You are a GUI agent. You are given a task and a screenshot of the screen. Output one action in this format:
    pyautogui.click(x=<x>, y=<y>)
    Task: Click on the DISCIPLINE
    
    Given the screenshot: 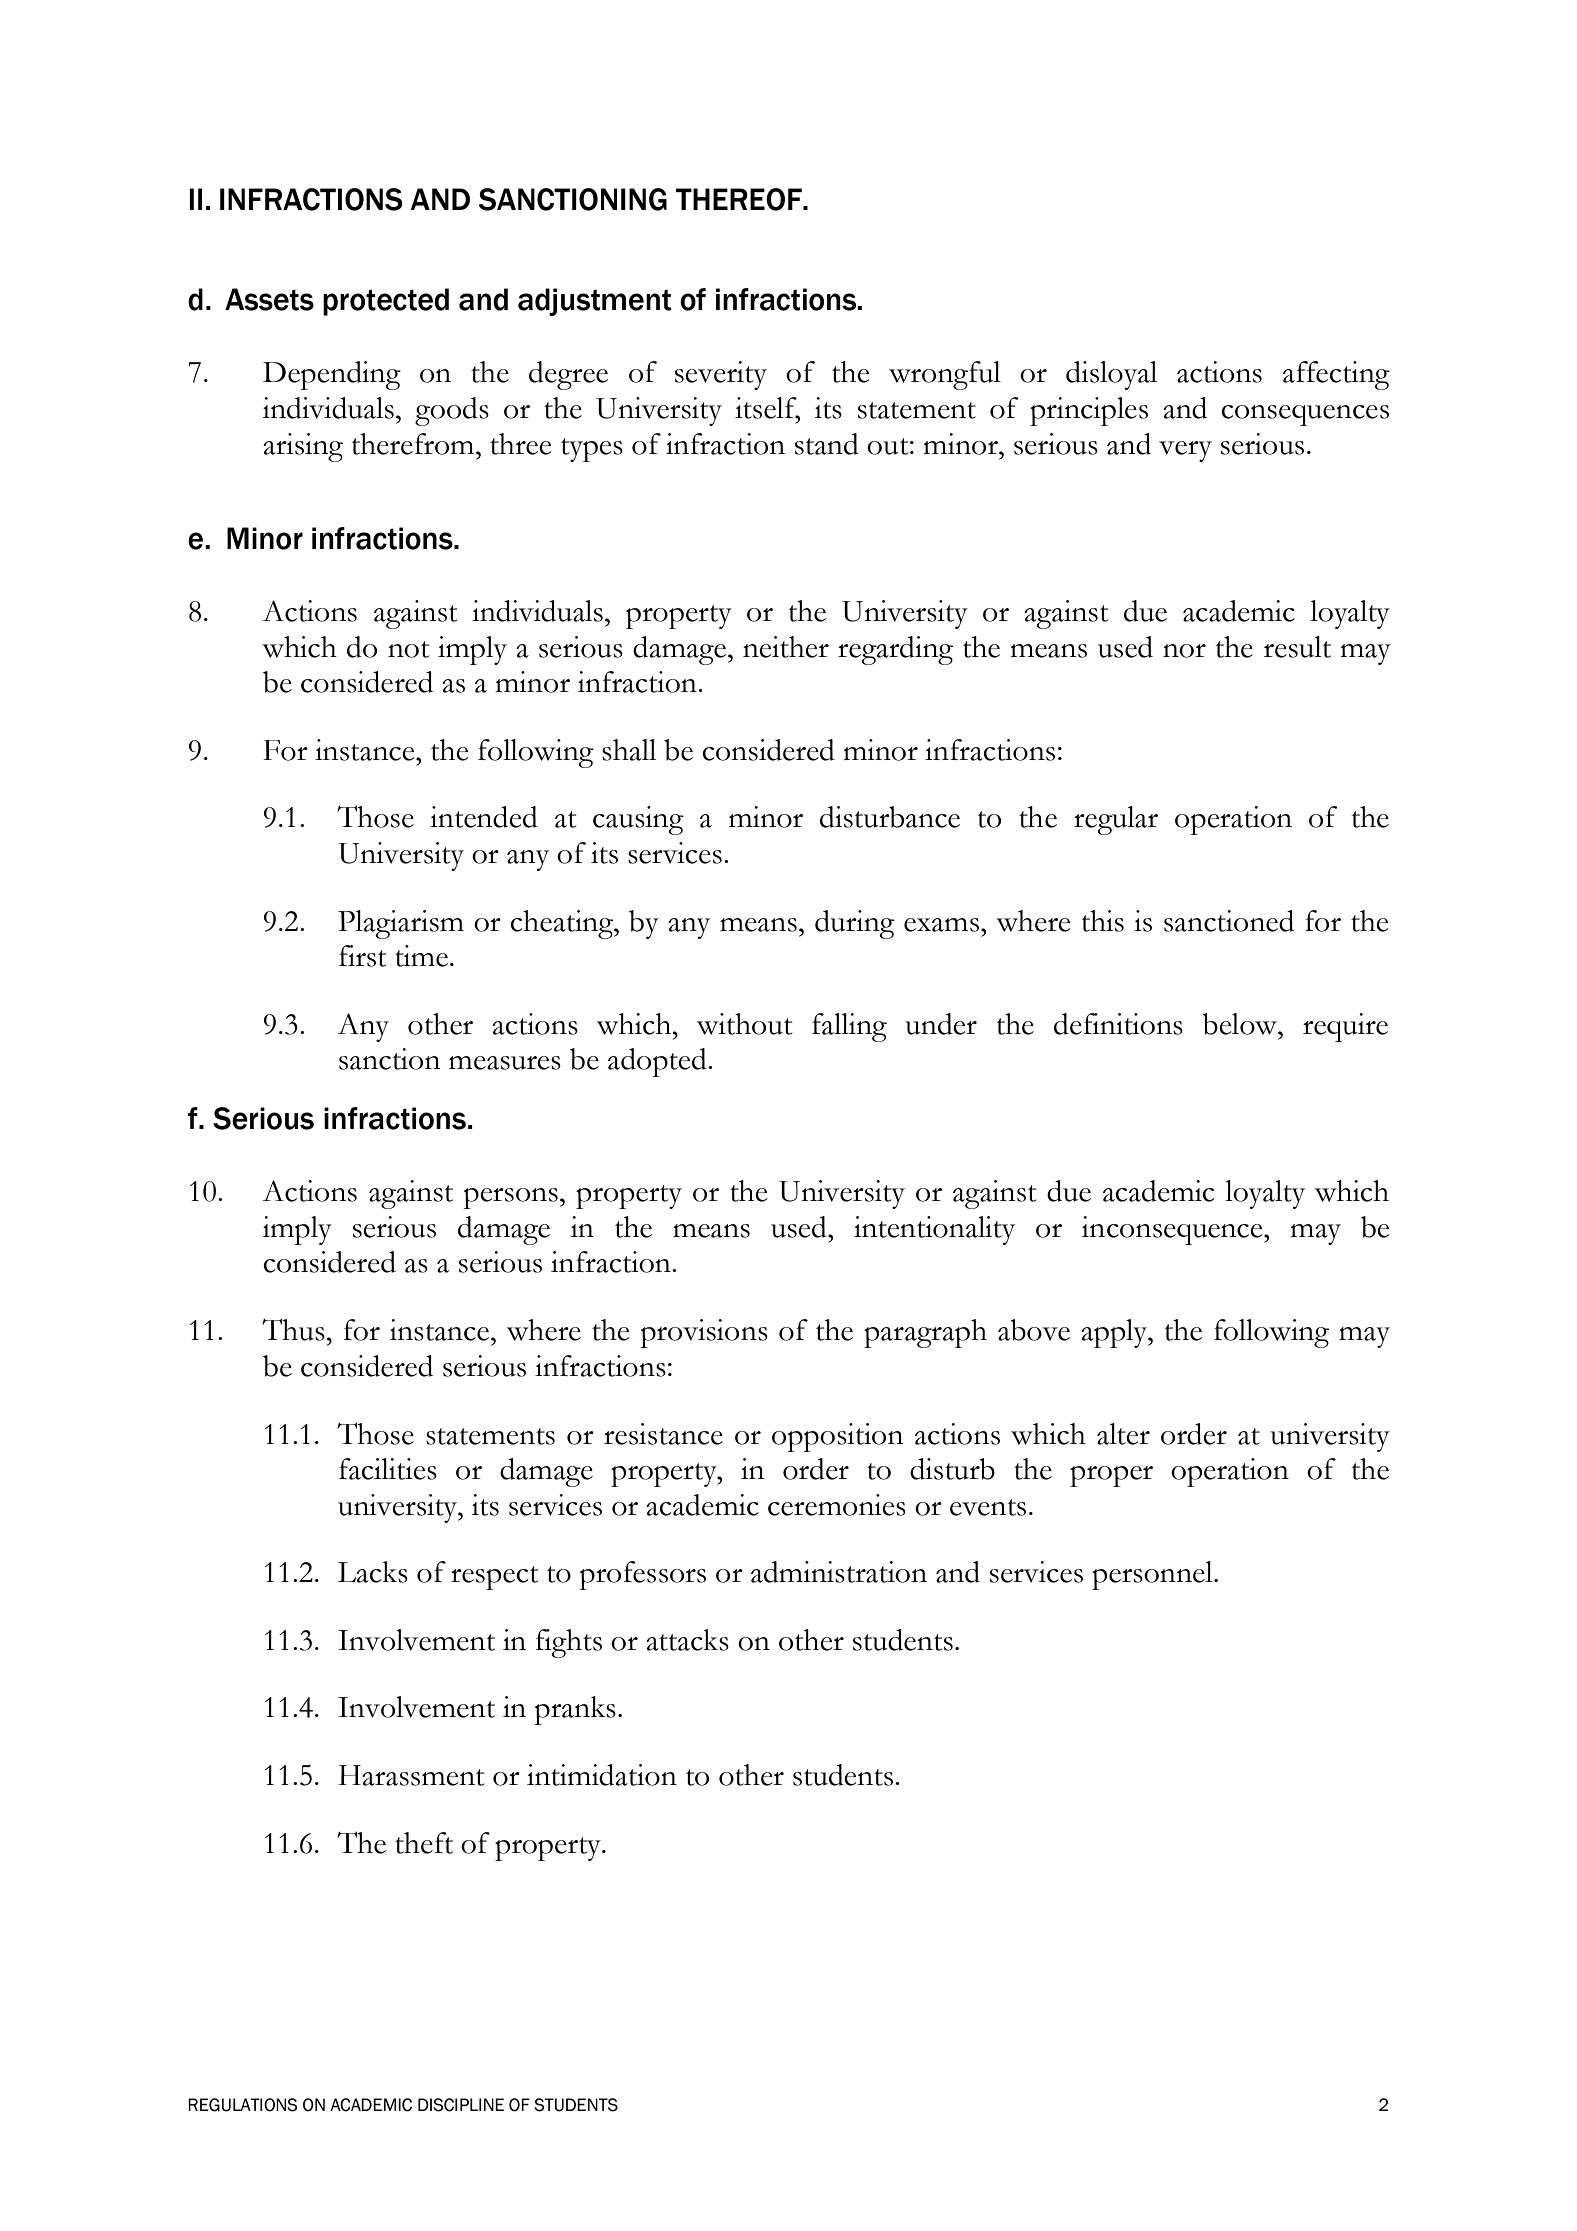 What is the action you would take?
    pyautogui.click(x=461, y=2105)
